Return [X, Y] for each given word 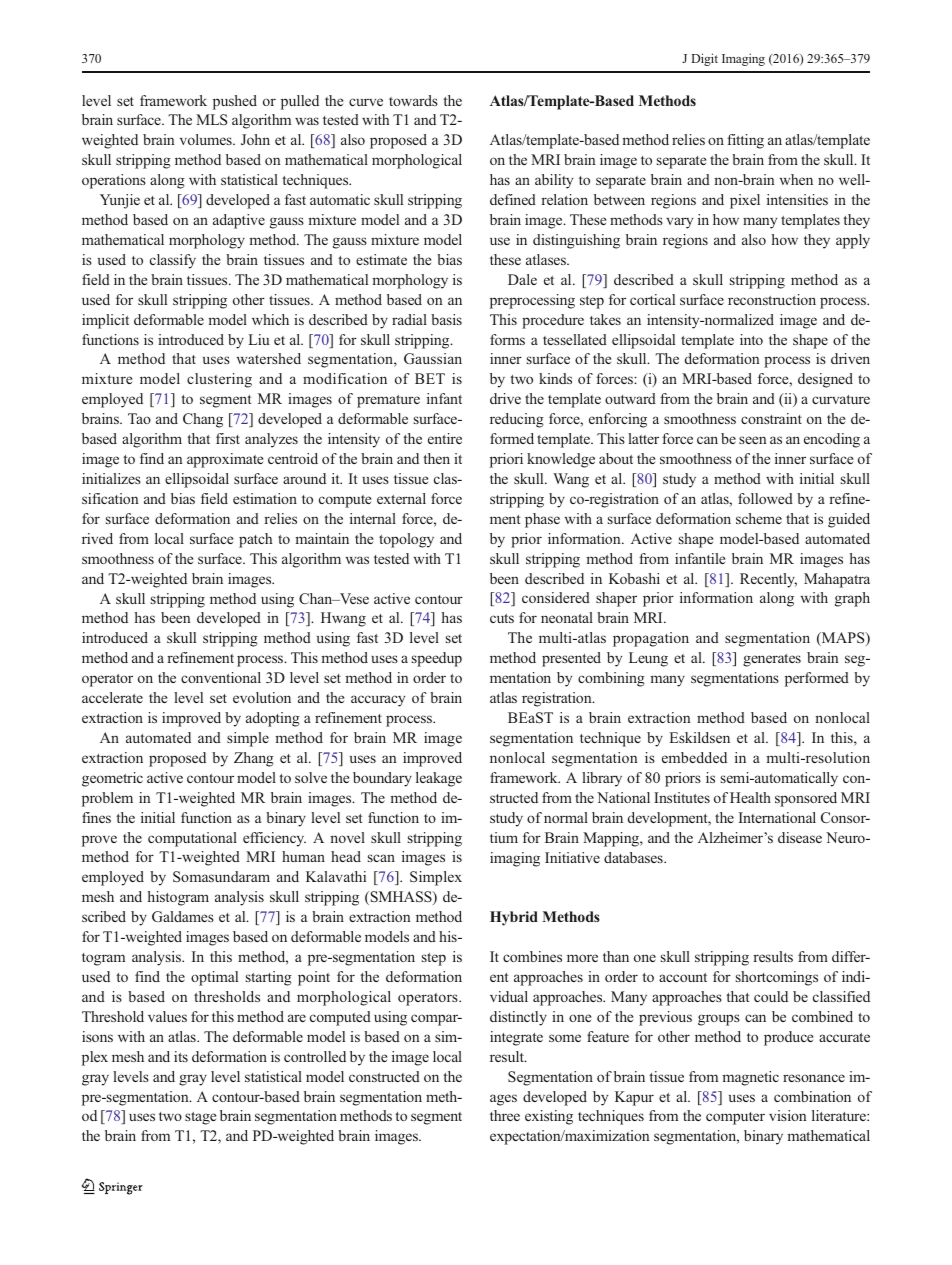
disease [800, 837]
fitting [745, 141]
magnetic [750, 1078]
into [751, 339]
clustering [219, 380]
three [505, 1115]
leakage [439, 779]
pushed [235, 102]
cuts [502, 618]
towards [413, 100]
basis [446, 319]
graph [852, 599]
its [181, 1056]
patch [255, 540]
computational [192, 839]
